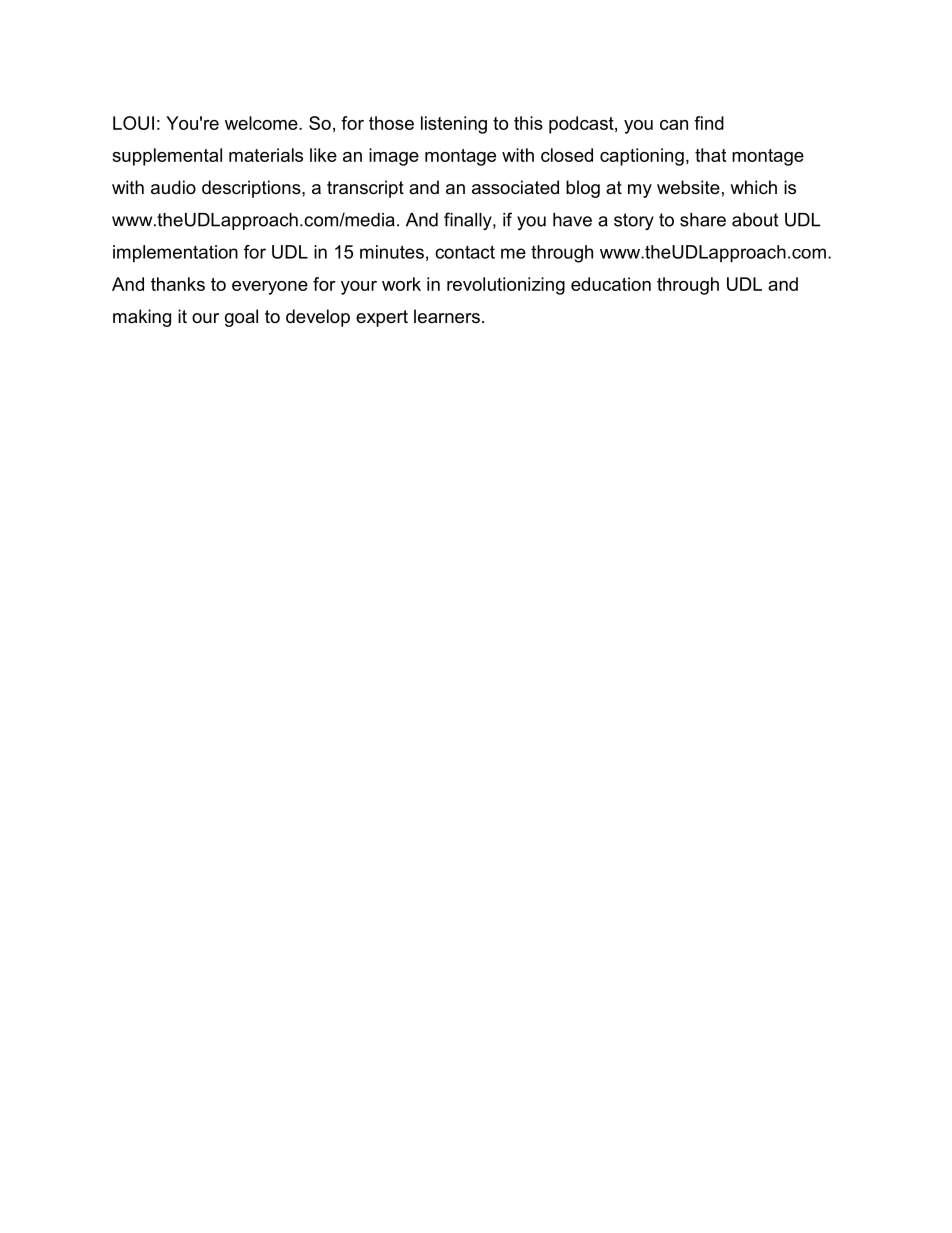 The height and width of the screenshot is (1233, 952). Describe the element at coordinates (703, 220) in the screenshot. I see `share` at that location.
